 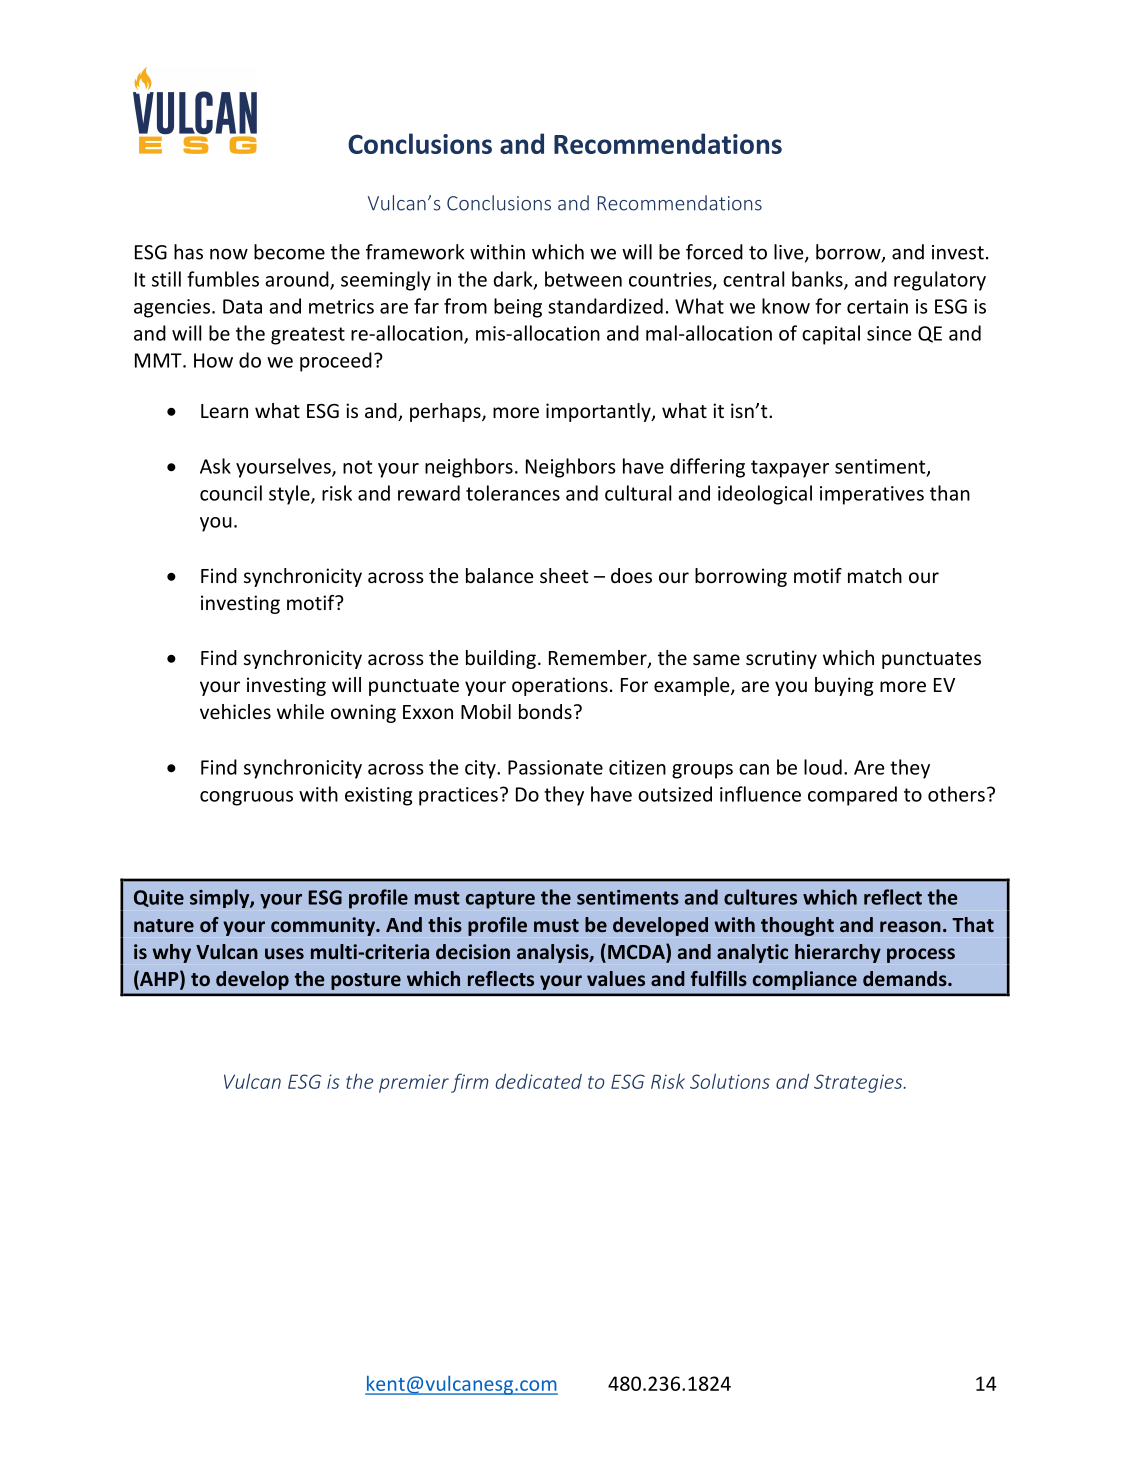 I want to click on buying, so click(x=844, y=686).
